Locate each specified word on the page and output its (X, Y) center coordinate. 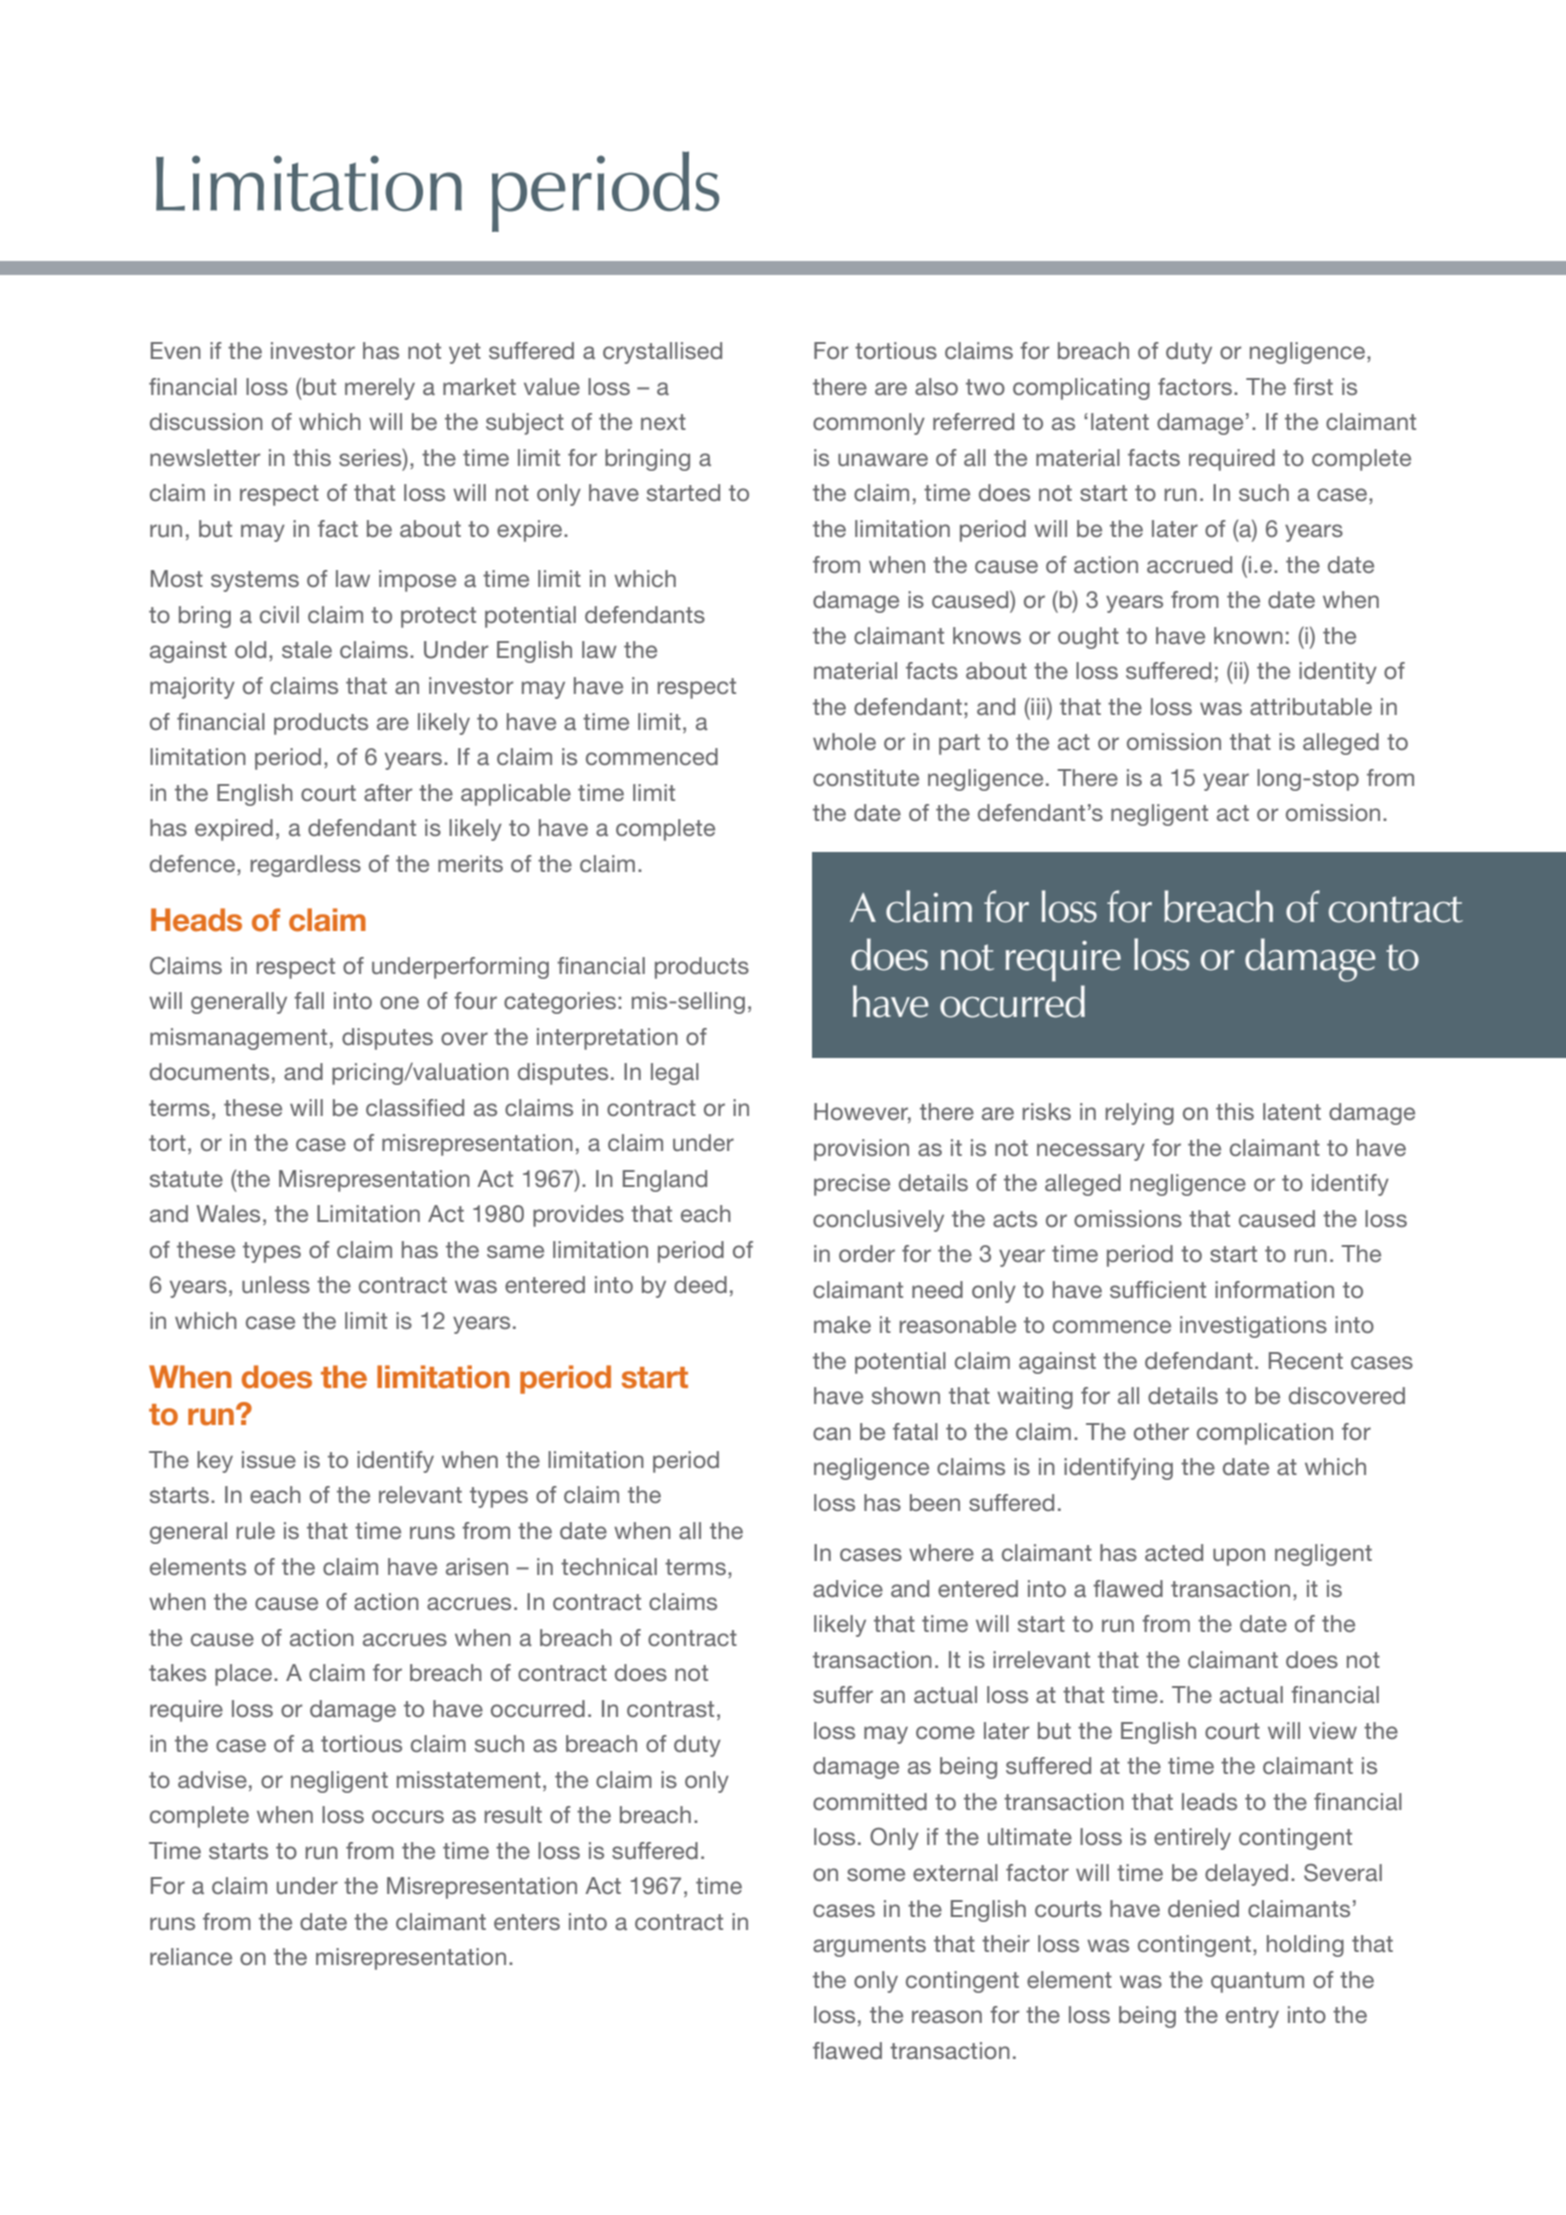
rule (256, 1530)
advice (848, 1588)
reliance (191, 1956)
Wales (228, 1213)
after (388, 792)
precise (852, 1185)
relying (1140, 1114)
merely (380, 389)
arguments (869, 1946)
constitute (866, 777)
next (663, 422)
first (1313, 386)
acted (1174, 1552)
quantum (1257, 1982)
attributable (1311, 706)
